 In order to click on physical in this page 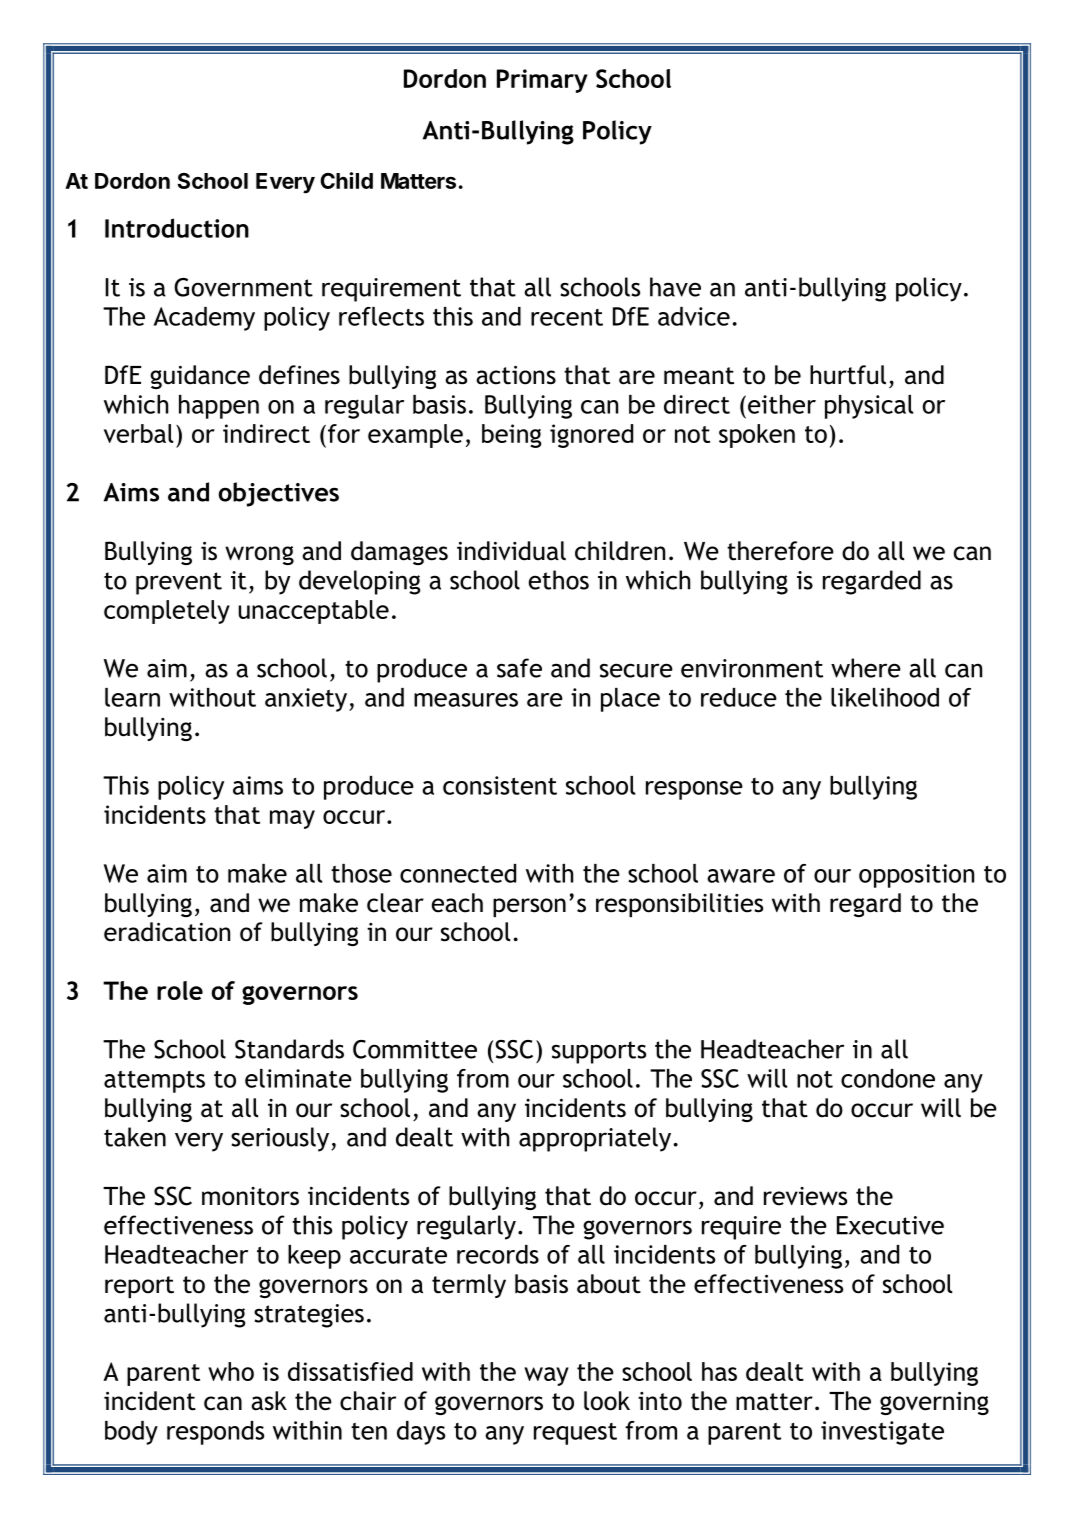, I will do `click(869, 407)`.
